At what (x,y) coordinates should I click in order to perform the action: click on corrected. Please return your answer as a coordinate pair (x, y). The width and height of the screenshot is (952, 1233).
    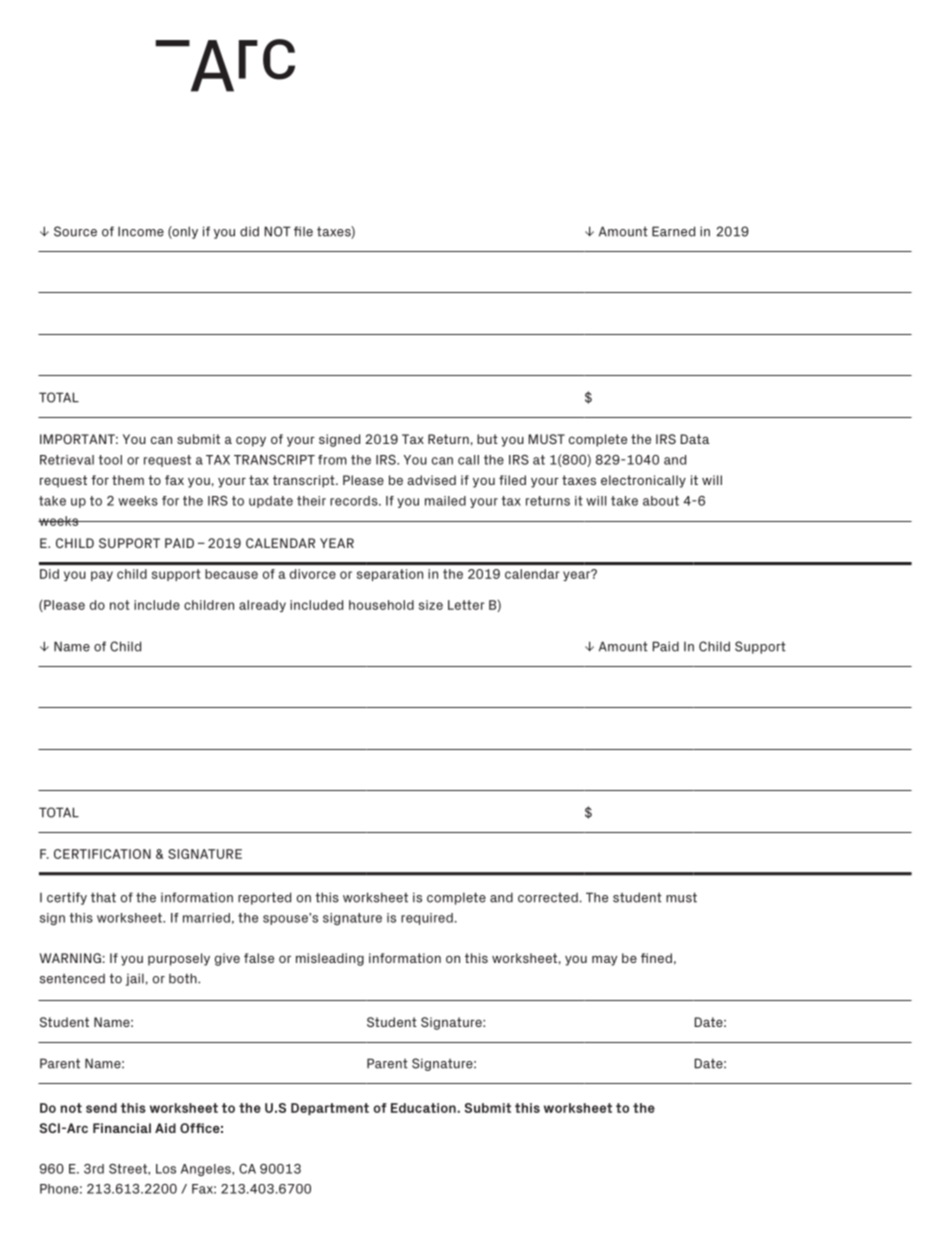
    Looking at the image, I should click on (548, 898).
